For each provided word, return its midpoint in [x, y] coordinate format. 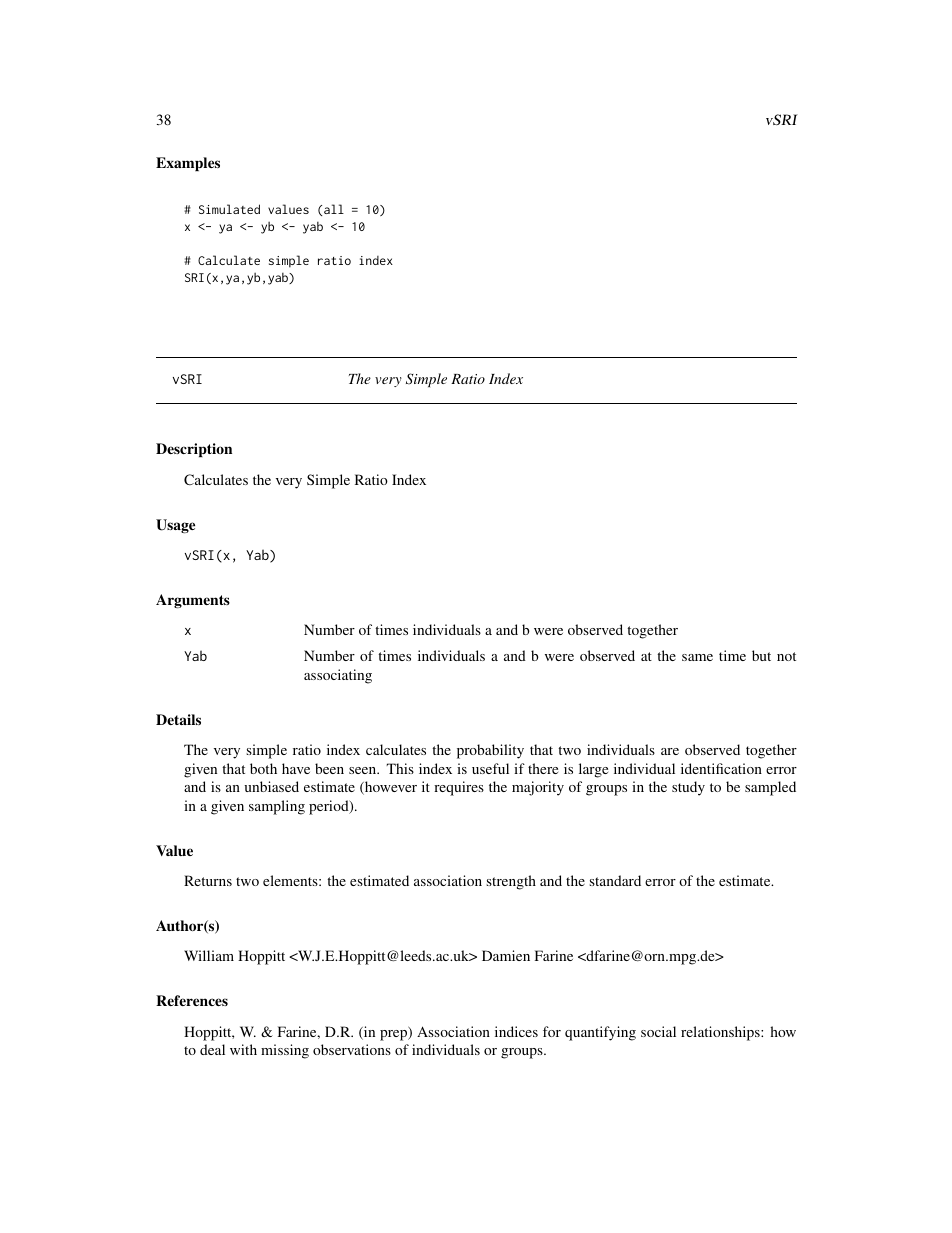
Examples [188, 164]
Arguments [193, 601]
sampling [277, 807]
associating [338, 676]
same [697, 657]
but [761, 655]
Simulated [229, 209]
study [688, 788]
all [334, 209]
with [243, 1049]
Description [194, 450]
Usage [175, 526]
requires [459, 788]
